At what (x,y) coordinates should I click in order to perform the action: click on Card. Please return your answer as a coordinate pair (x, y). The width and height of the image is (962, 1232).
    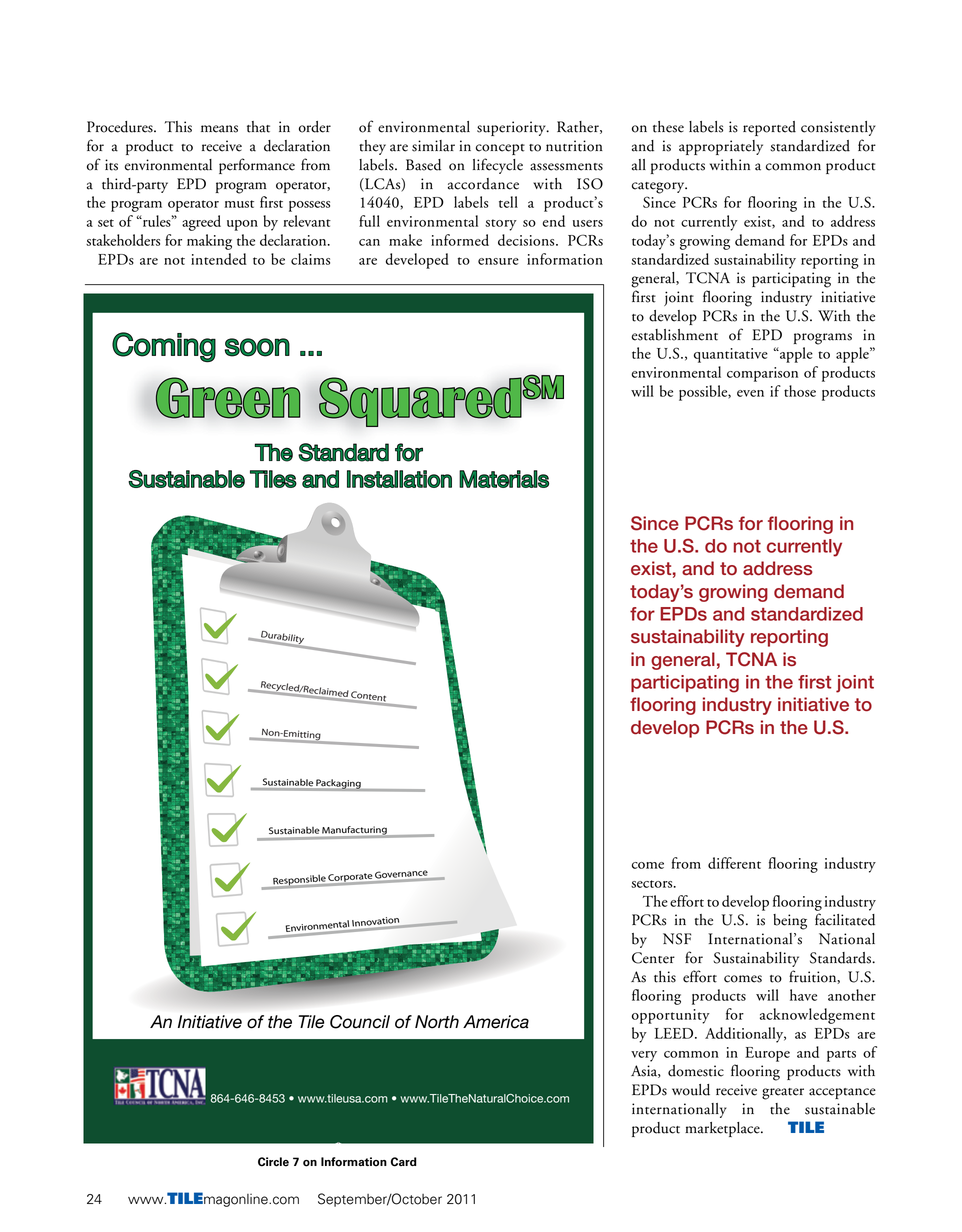
    Looking at the image, I should click on (404, 1162).
